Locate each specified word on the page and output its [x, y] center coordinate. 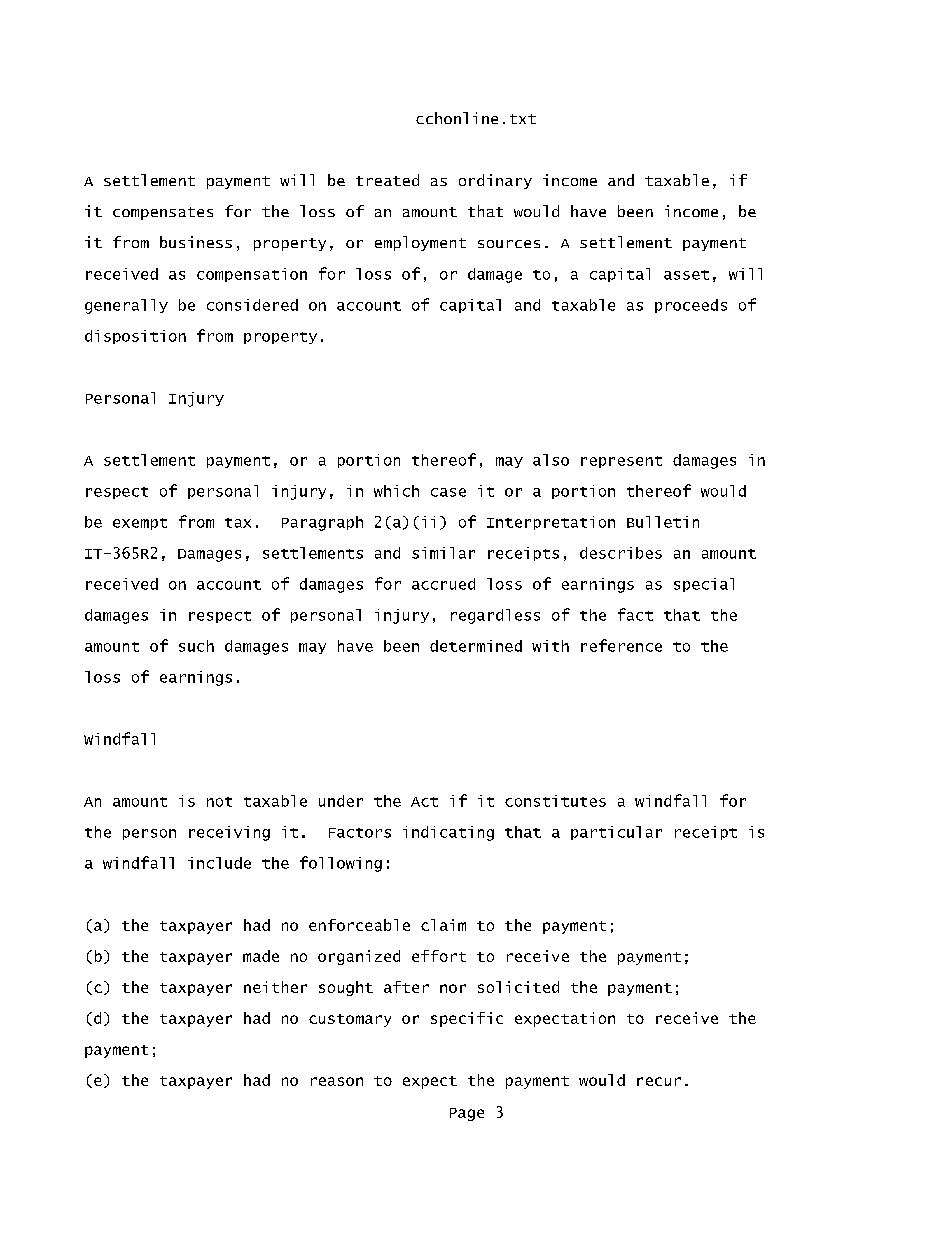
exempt [140, 524]
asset [686, 275]
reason [337, 1081]
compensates [163, 213]
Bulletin [663, 522]
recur [659, 1081]
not [219, 802]
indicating [448, 833]
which [396, 491]
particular [616, 833]
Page [467, 1114]
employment [420, 243]
